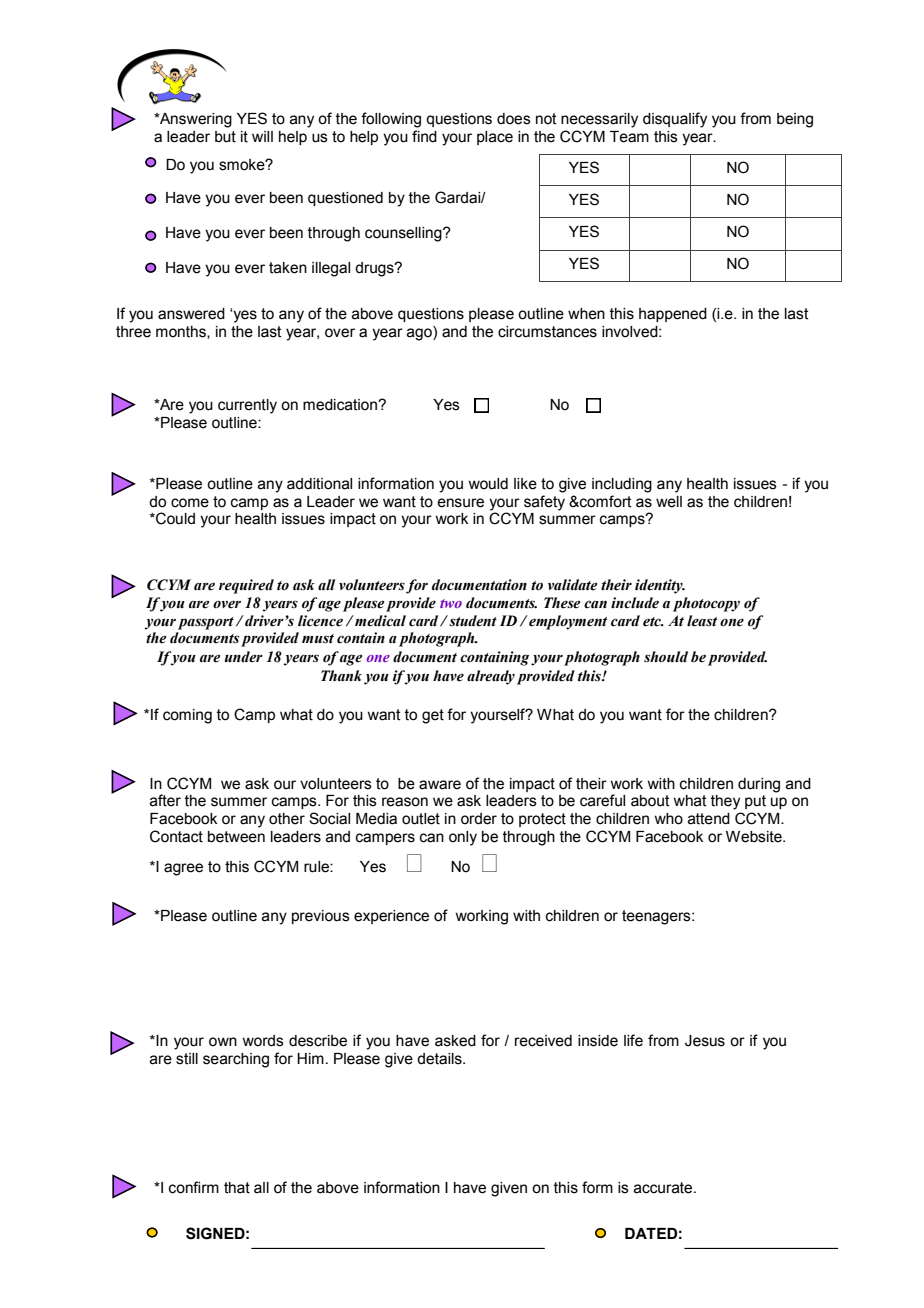  I want to click on confirm, so click(194, 1187).
